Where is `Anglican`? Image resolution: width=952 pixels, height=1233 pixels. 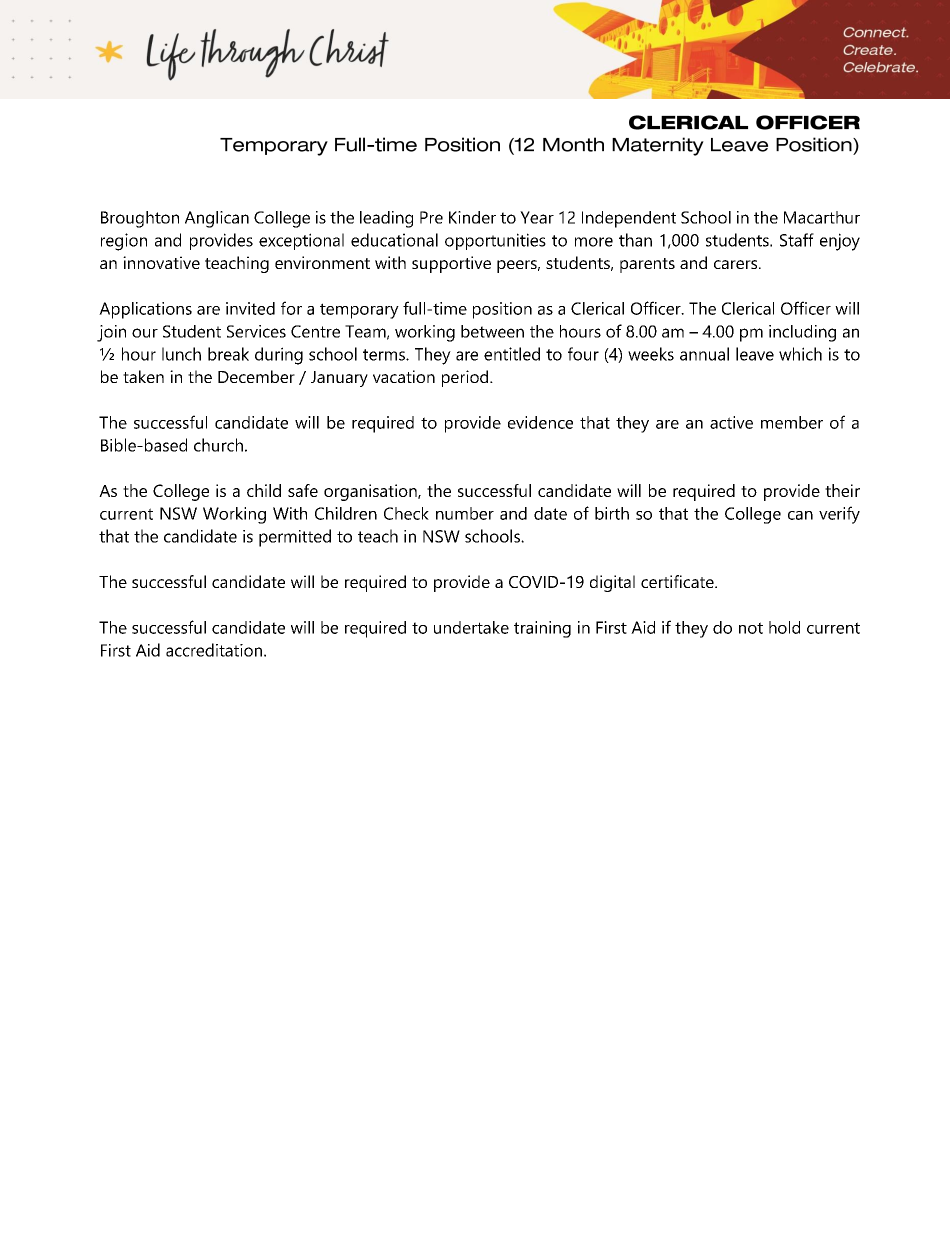 Anglican is located at coordinates (217, 219).
